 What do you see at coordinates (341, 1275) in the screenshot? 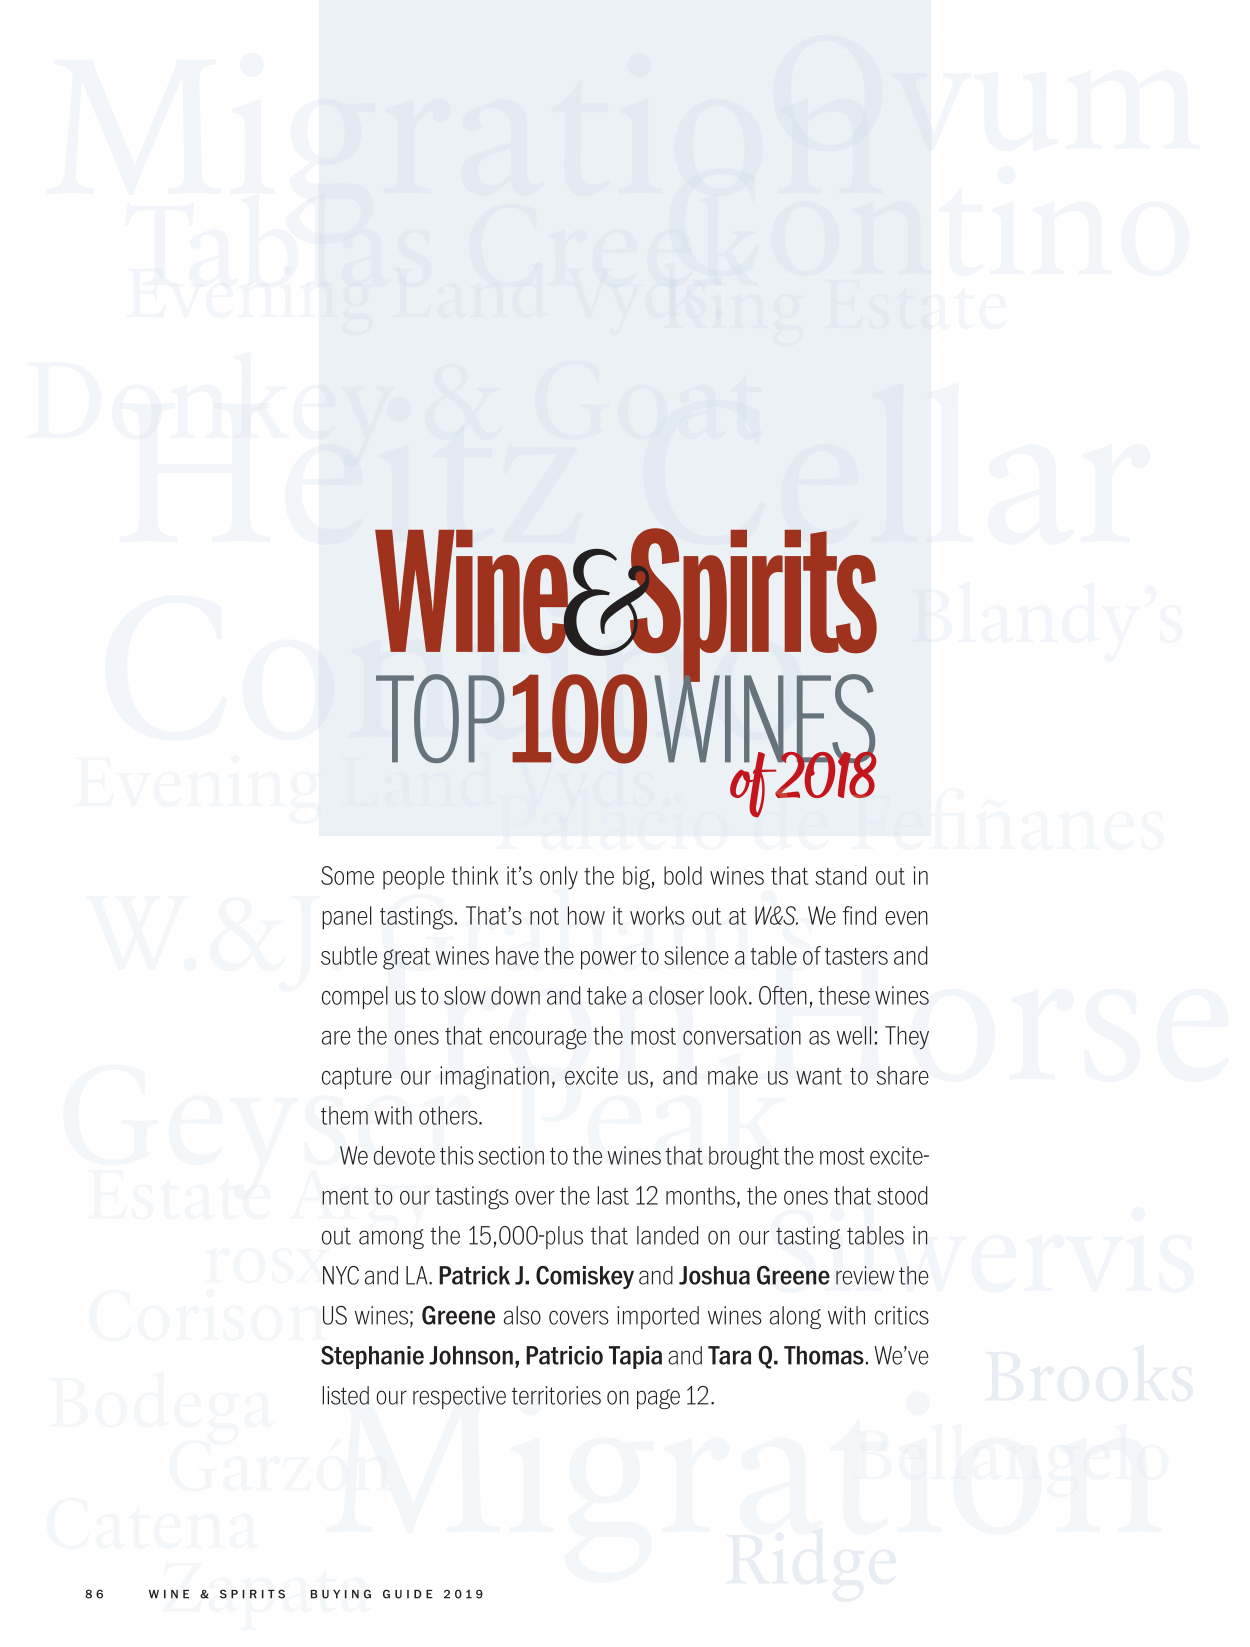
I see `NYC` at bounding box center [341, 1275].
